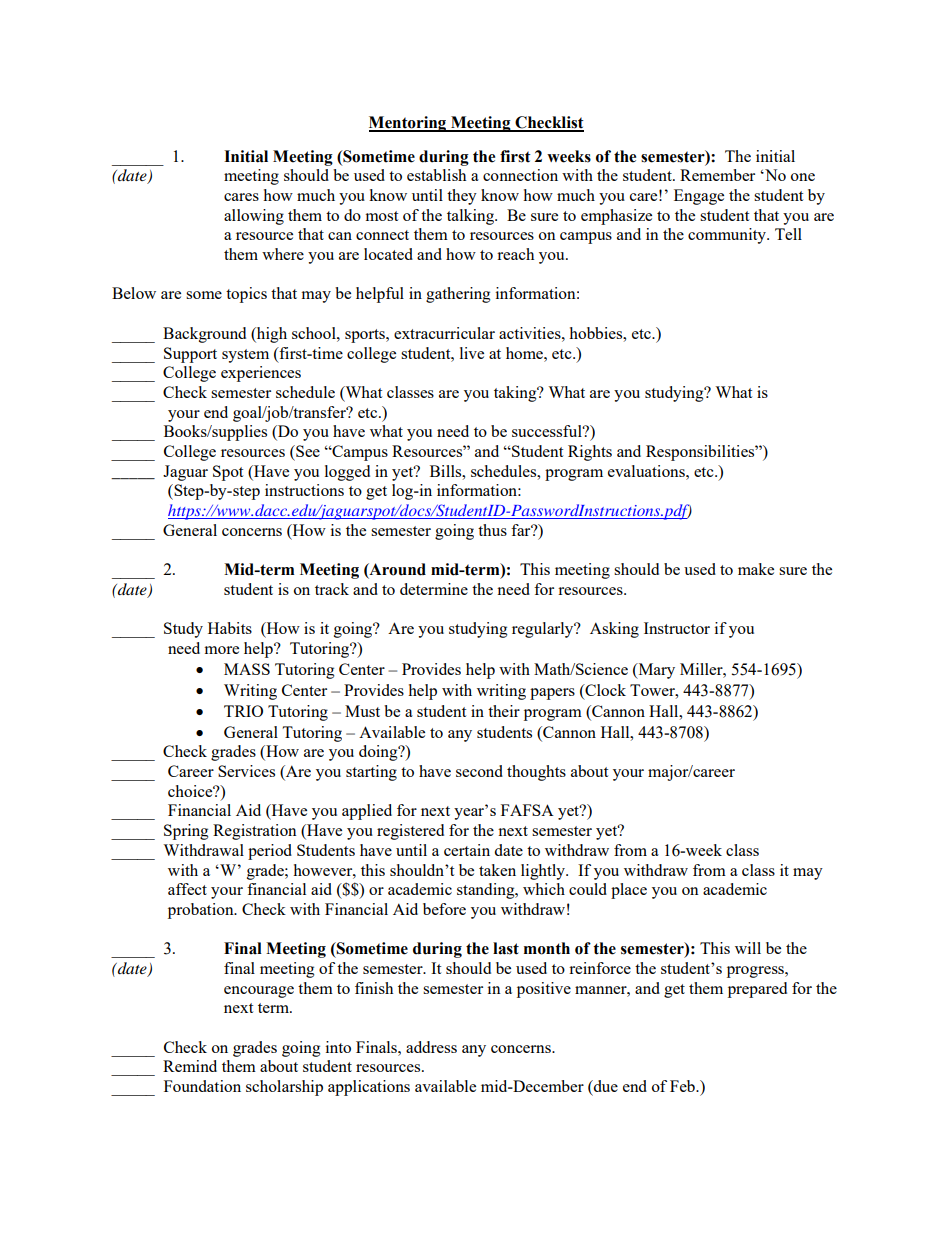 This image has width=952, height=1233. What do you see at coordinates (431, 1047) in the image?
I see `address` at bounding box center [431, 1047].
